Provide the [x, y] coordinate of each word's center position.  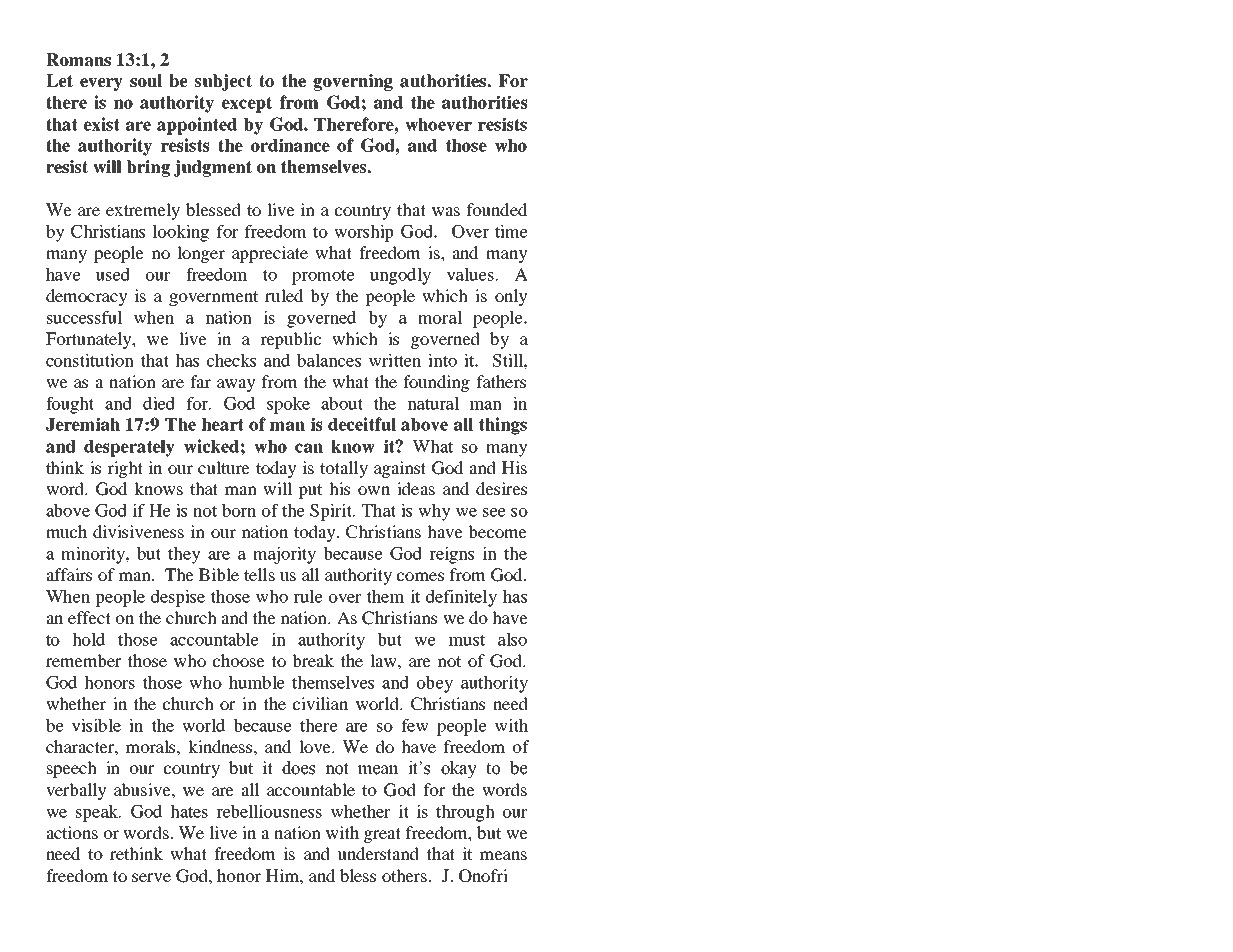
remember [83, 660]
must [467, 640]
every [101, 84]
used [112, 274]
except [247, 104]
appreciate [270, 254]
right [125, 469]
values [470, 274]
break [313, 660]
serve [151, 877]
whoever [438, 124]
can [309, 448]
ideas [416, 488]
